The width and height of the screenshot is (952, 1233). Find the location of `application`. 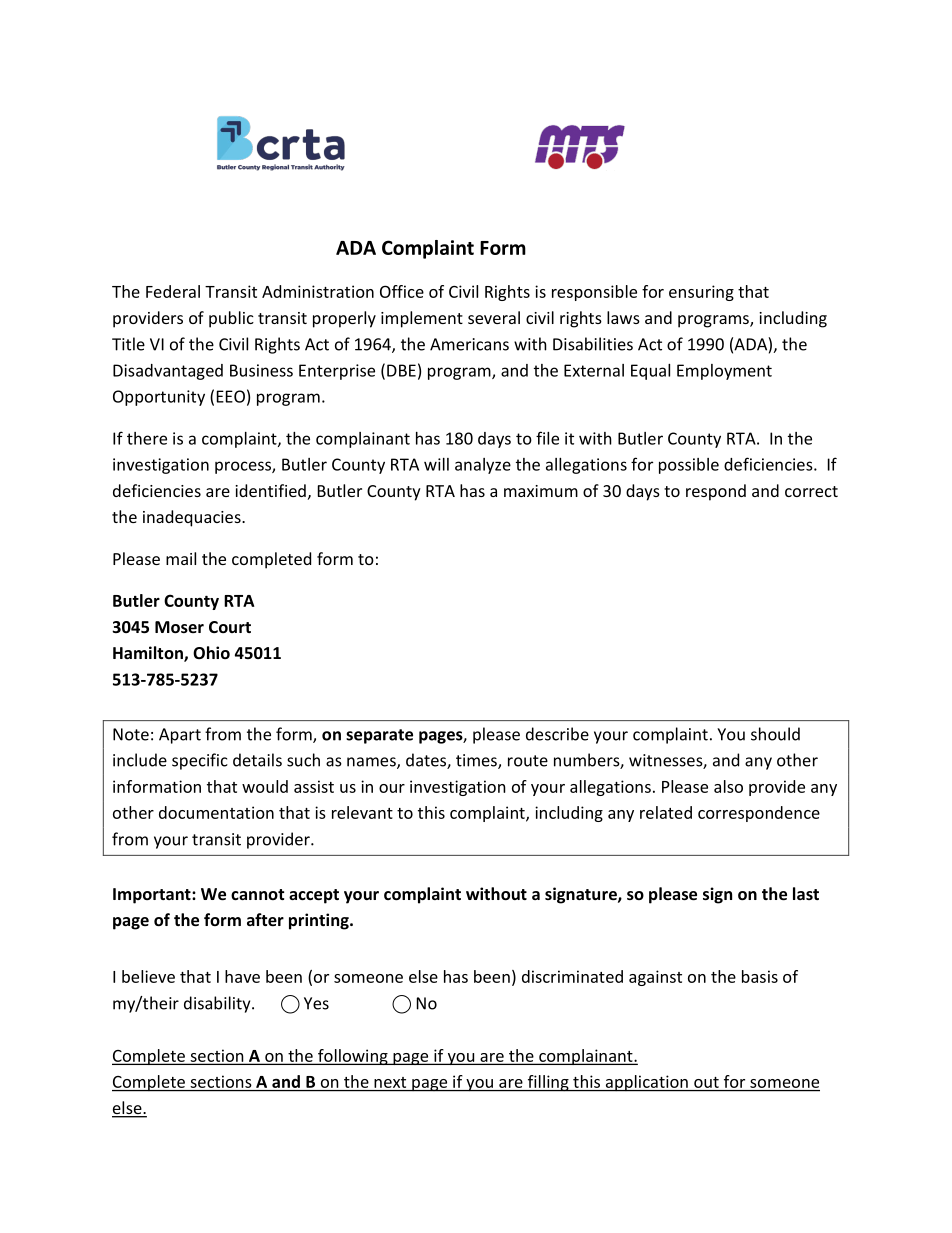

application is located at coordinates (646, 1083).
